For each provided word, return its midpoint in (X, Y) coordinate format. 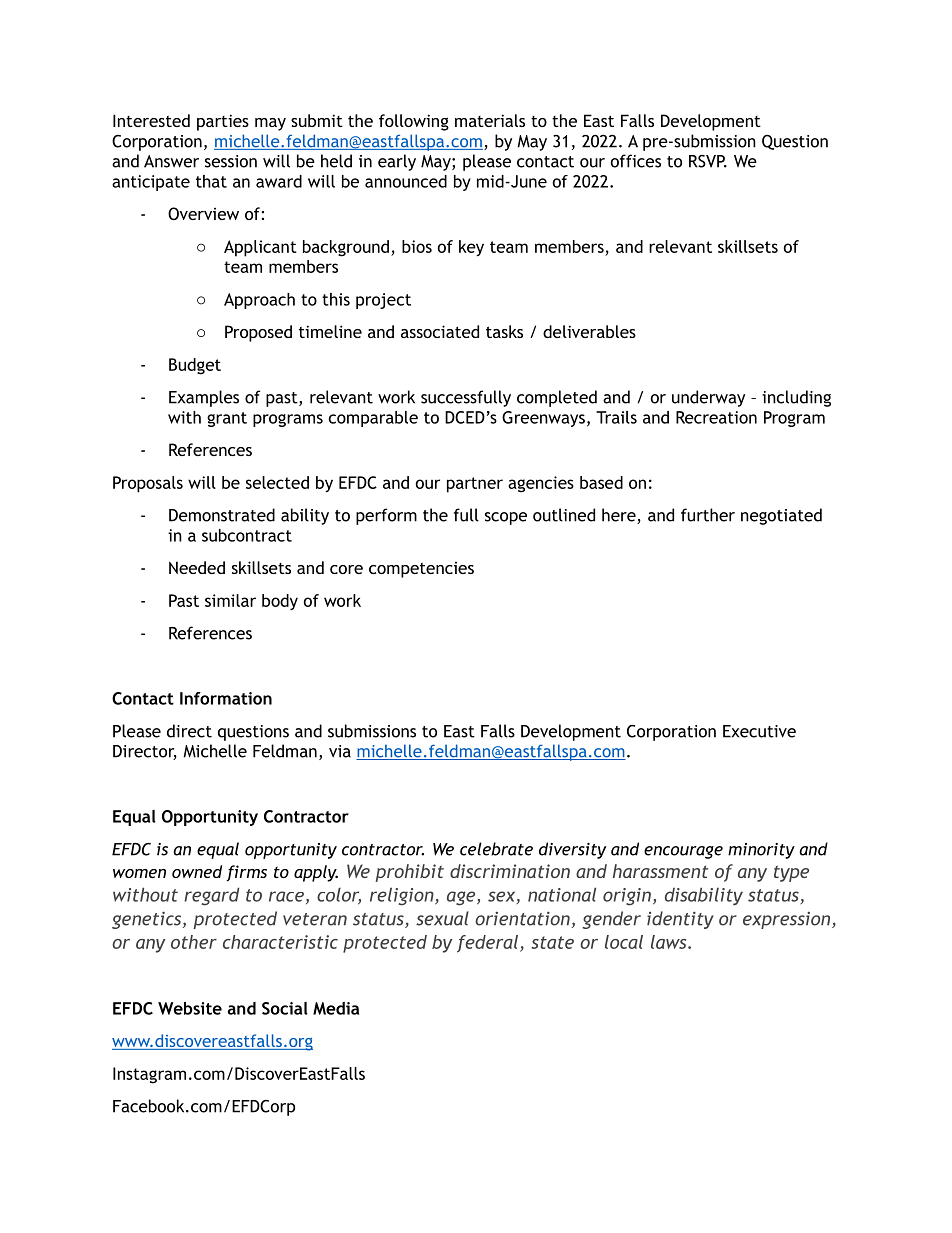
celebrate (496, 849)
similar (230, 600)
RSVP (708, 161)
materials (490, 120)
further (708, 515)
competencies (421, 570)
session (231, 161)
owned (197, 871)
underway (708, 398)
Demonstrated (222, 515)
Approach (259, 301)
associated (440, 331)
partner (475, 485)
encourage (683, 852)
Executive (759, 731)
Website (190, 1008)
